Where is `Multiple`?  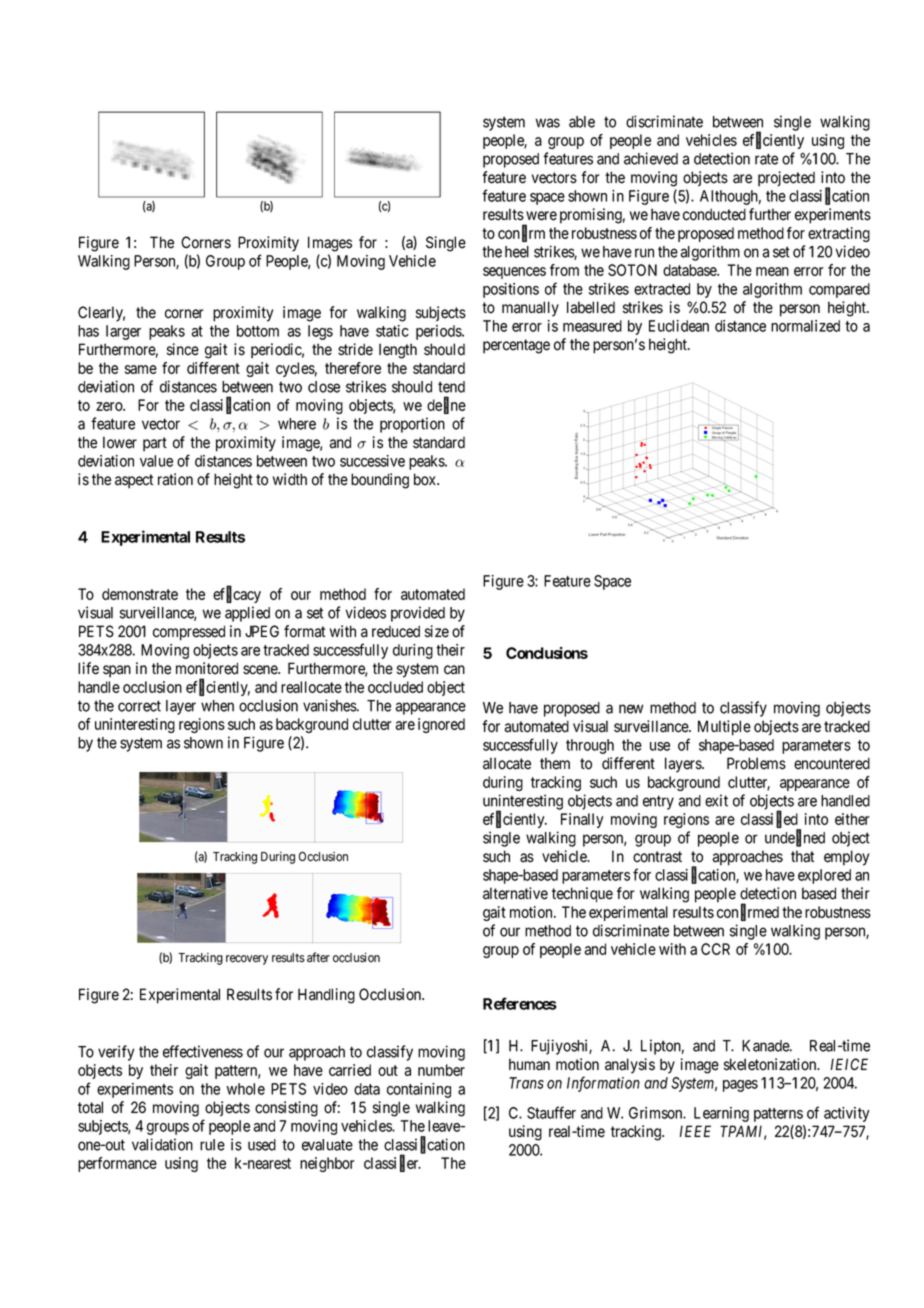 Multiple is located at coordinates (724, 728).
